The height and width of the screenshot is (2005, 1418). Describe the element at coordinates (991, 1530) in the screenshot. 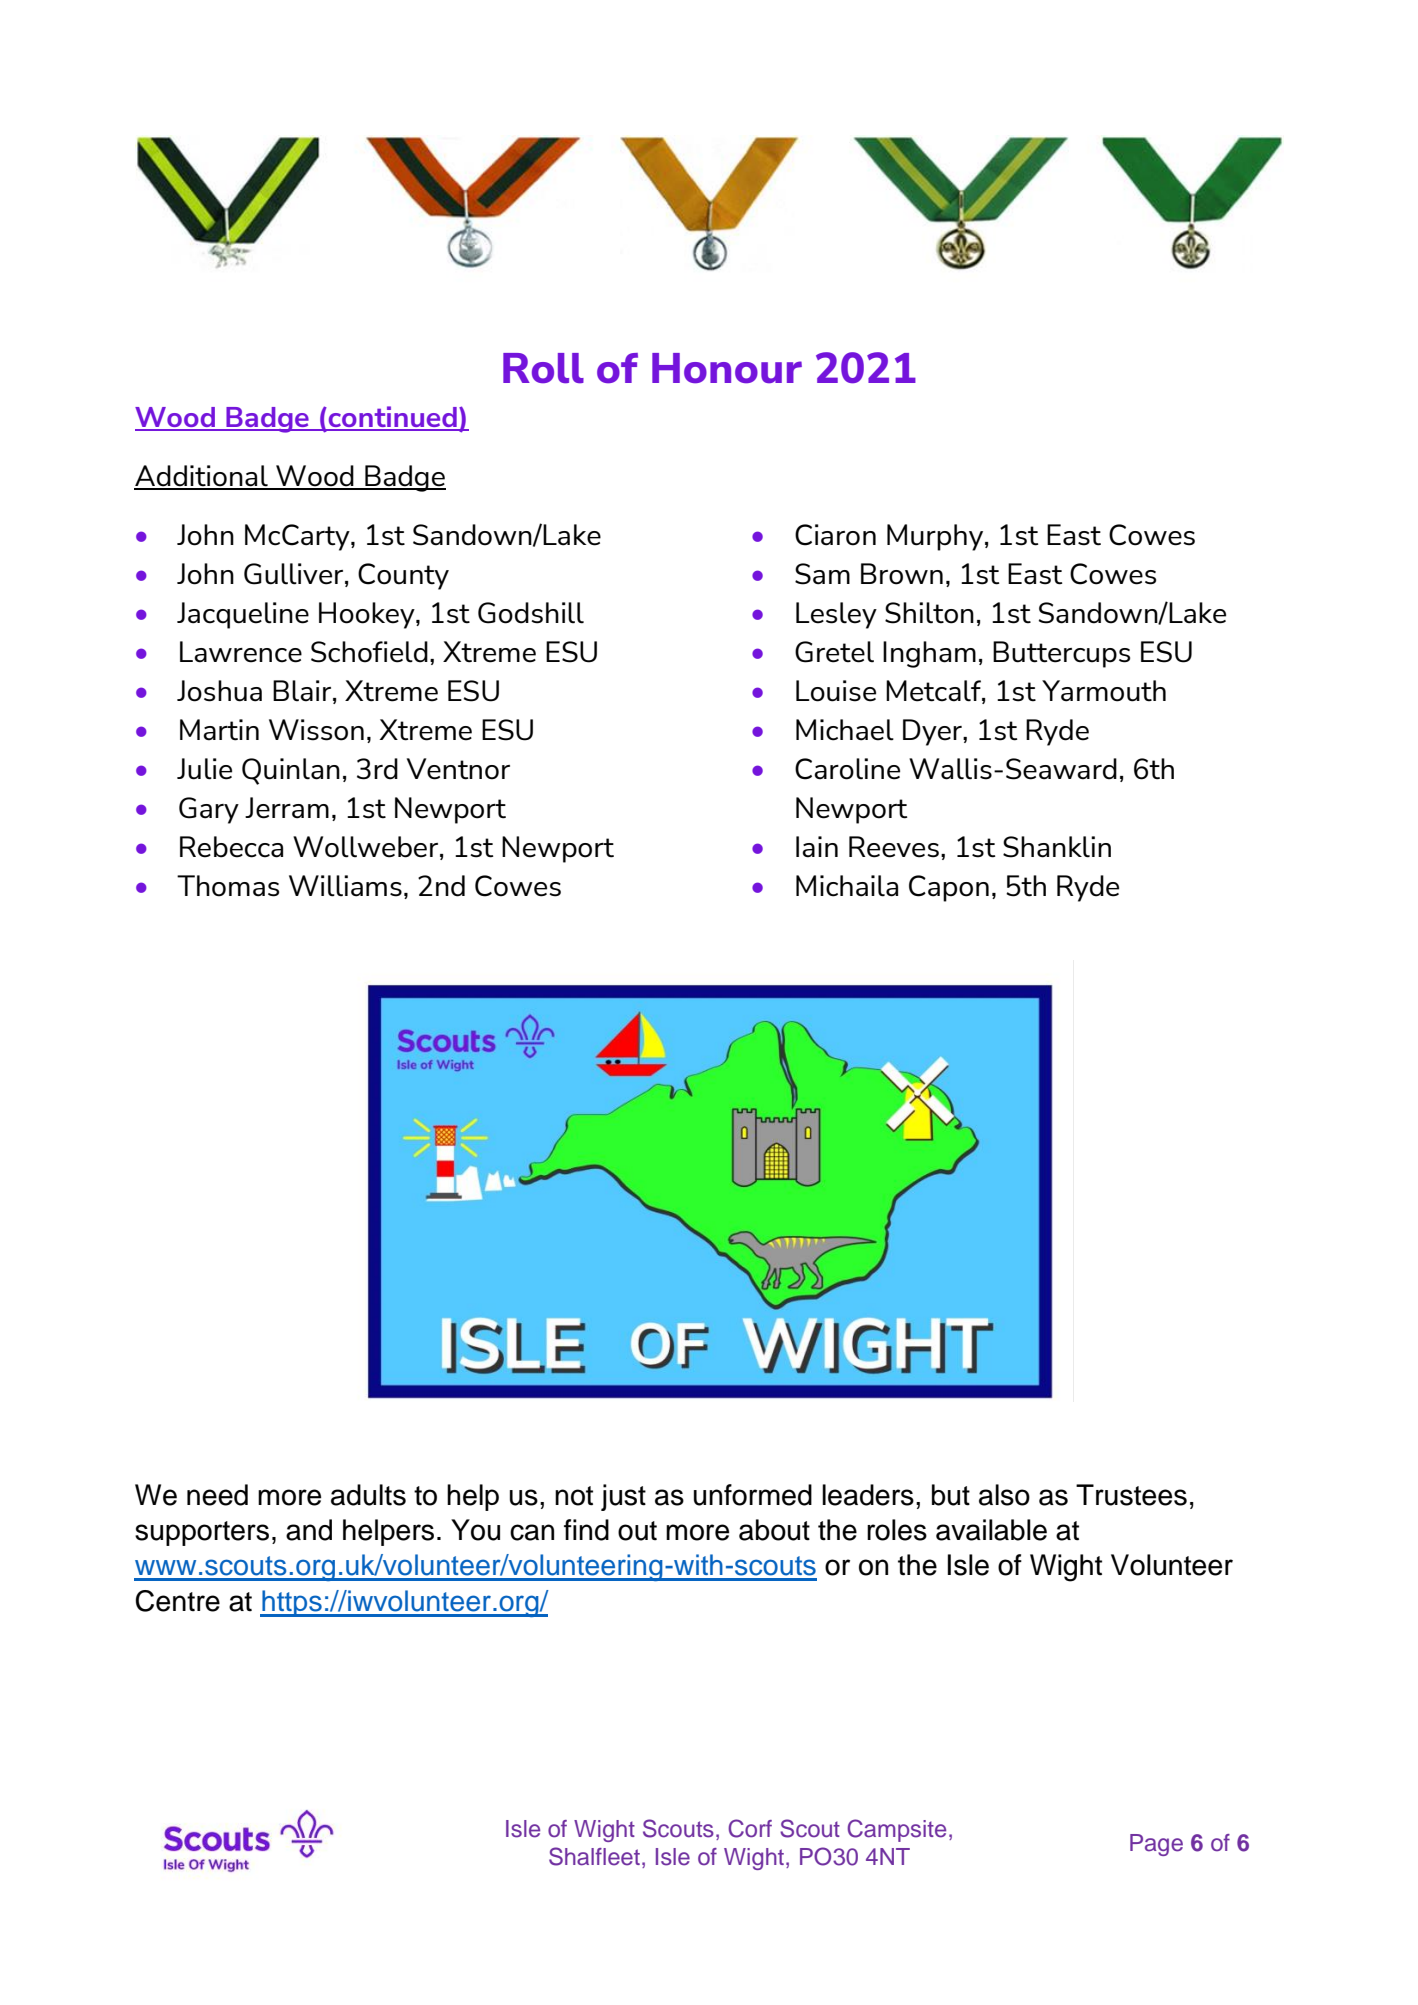

I see `available` at that location.
